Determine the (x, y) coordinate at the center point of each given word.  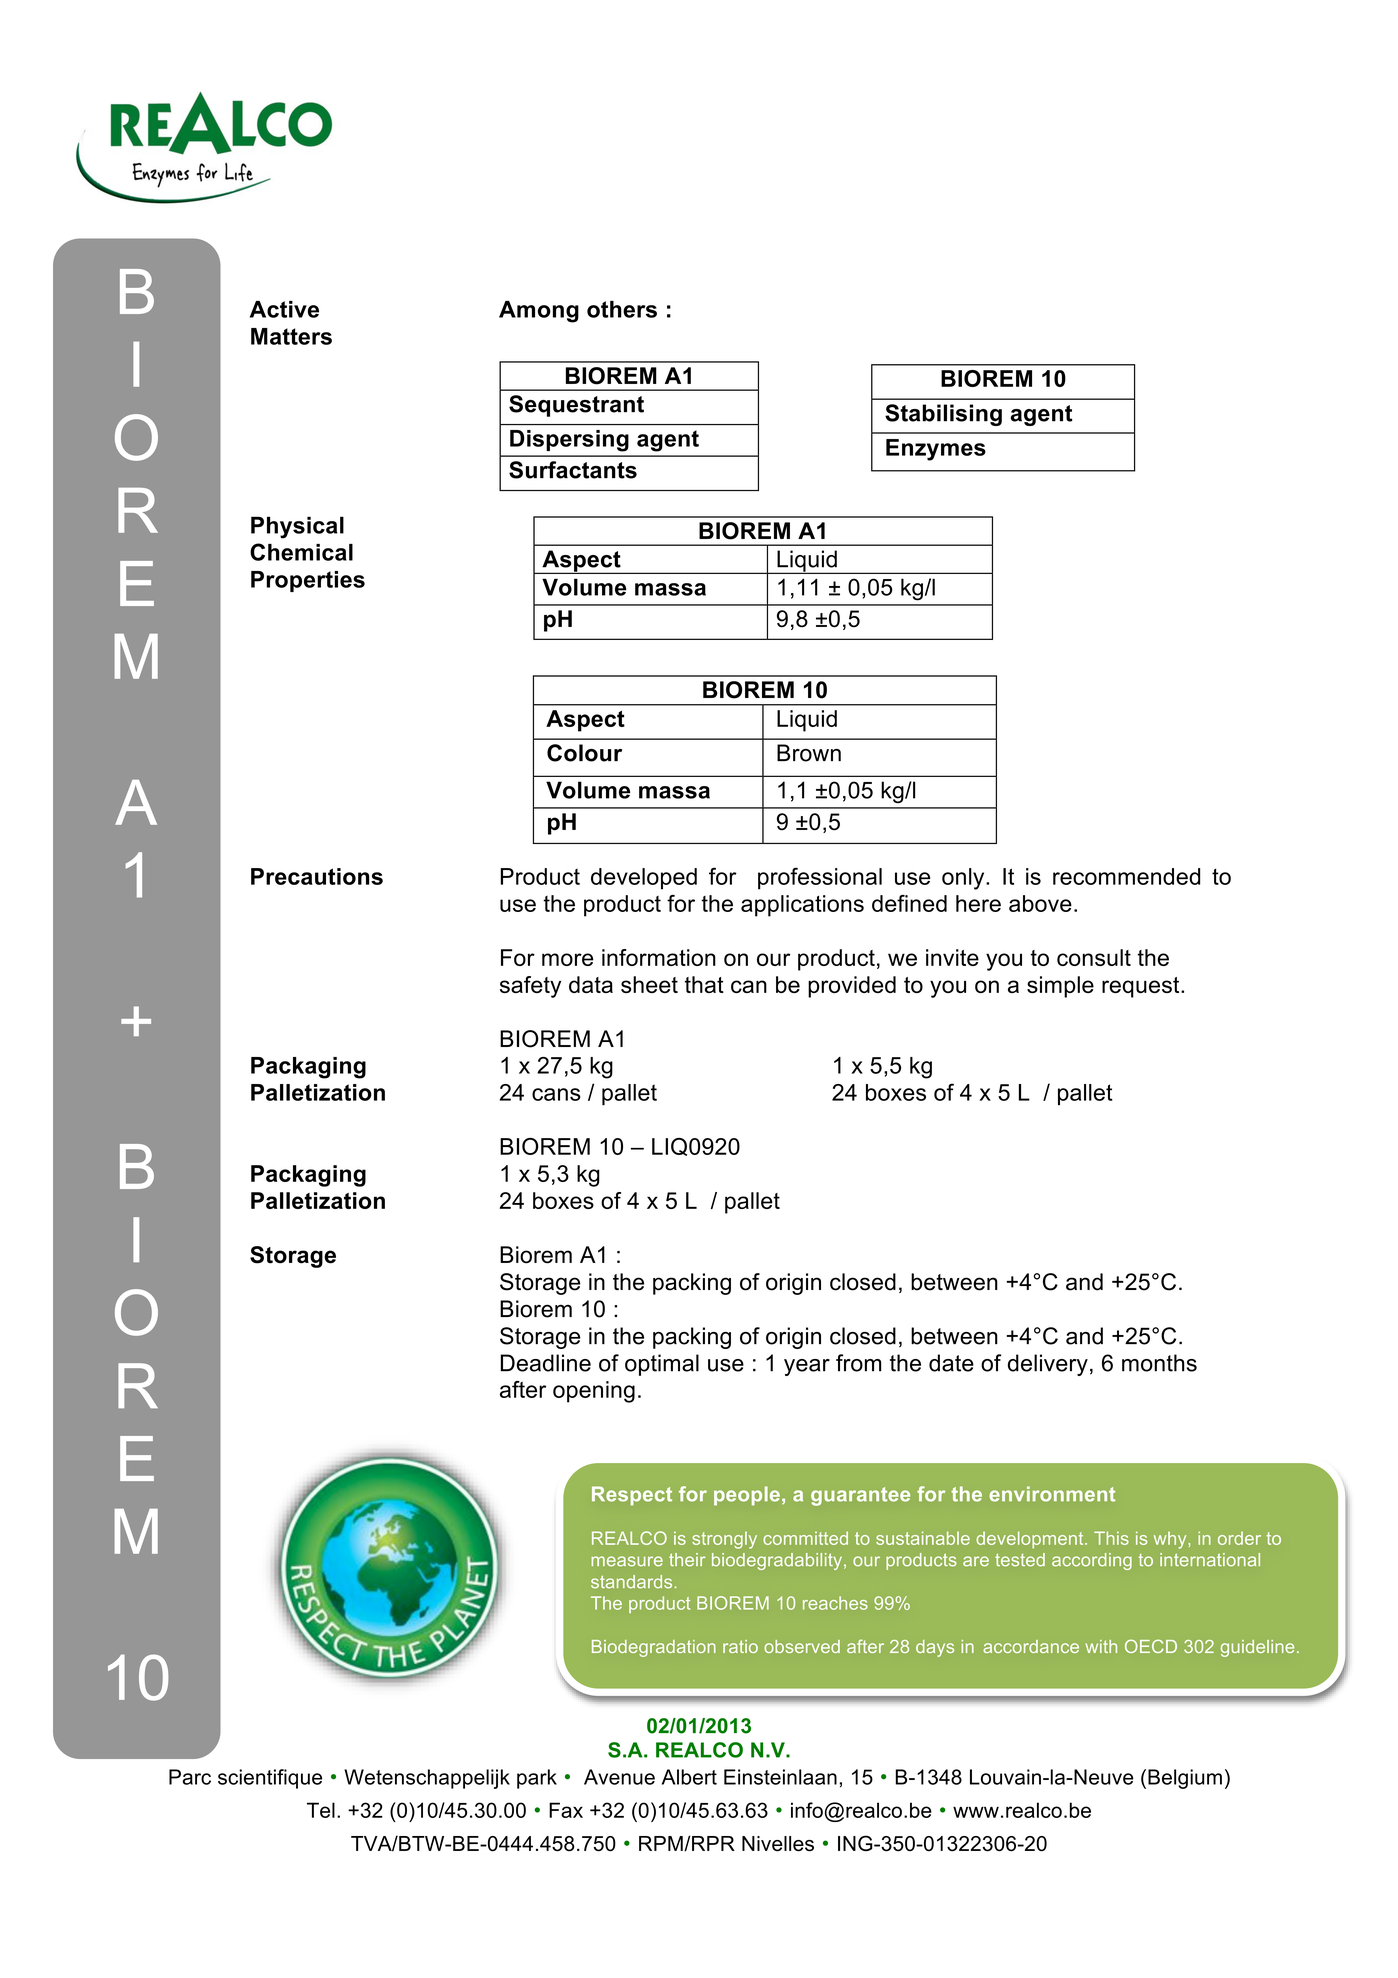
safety (530, 987)
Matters (291, 336)
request (1142, 987)
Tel (321, 1810)
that (704, 984)
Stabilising (943, 415)
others (622, 309)
